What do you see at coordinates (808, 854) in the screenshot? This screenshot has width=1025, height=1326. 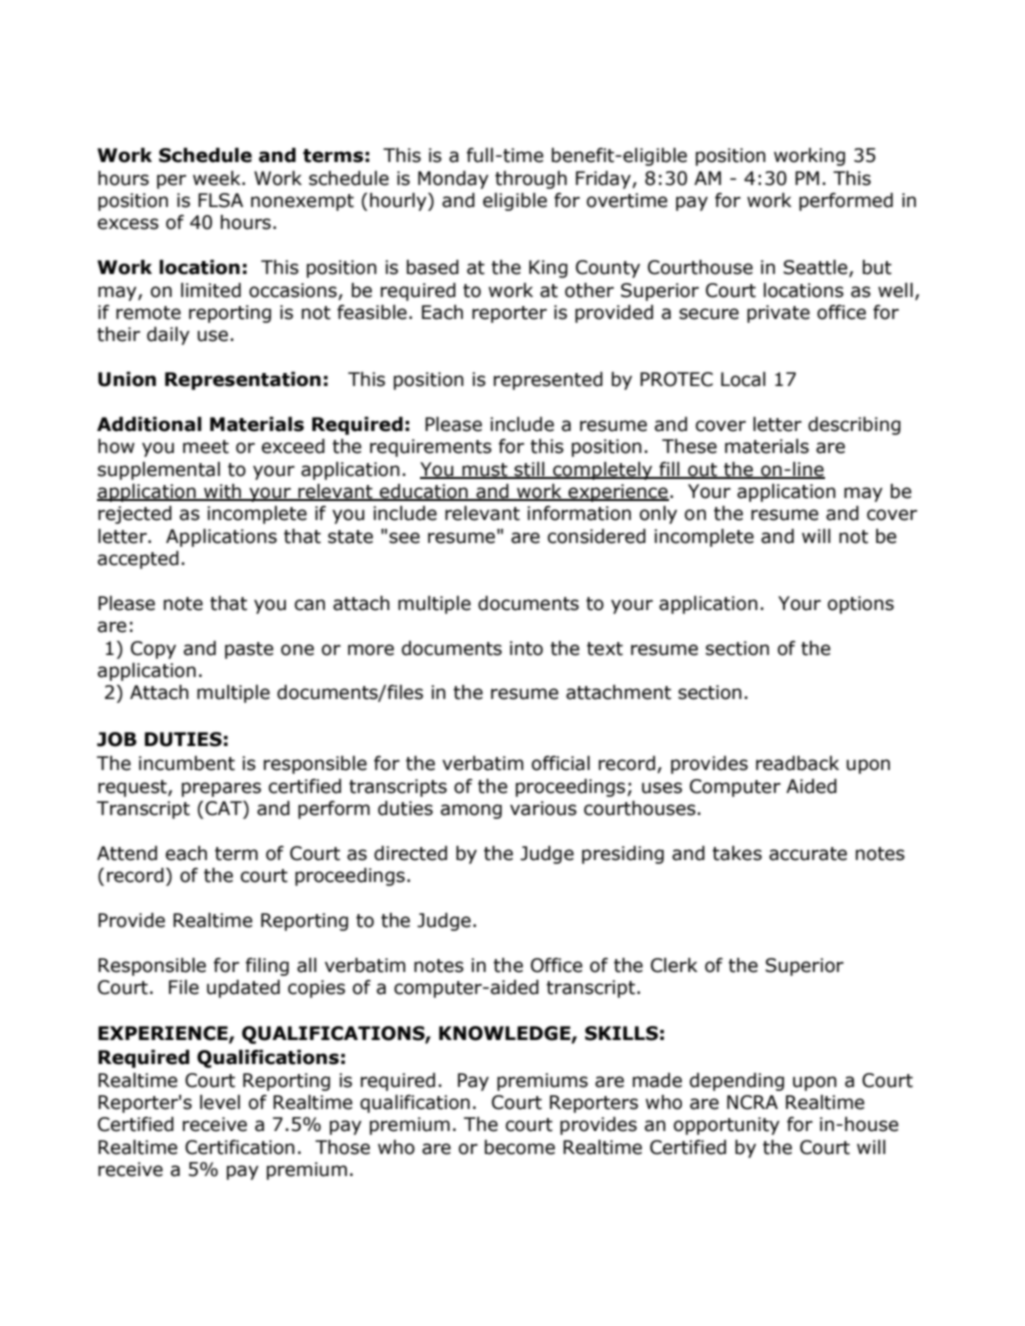 I see `accurate` at bounding box center [808, 854].
